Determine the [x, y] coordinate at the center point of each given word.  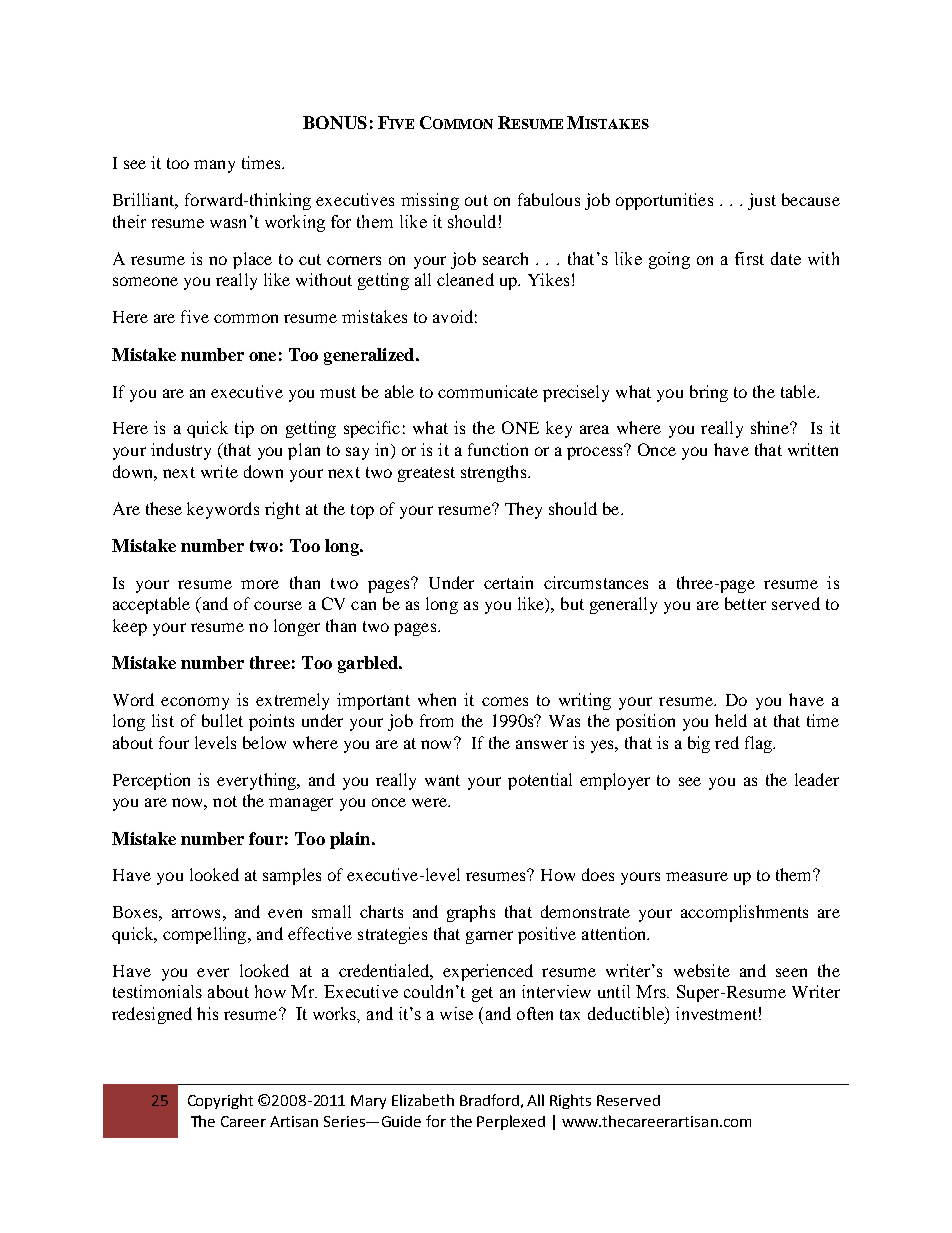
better [745, 603]
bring [709, 393]
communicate [488, 391]
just [762, 201]
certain [508, 582]
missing [430, 201]
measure [697, 876]
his [207, 1013]
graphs [471, 913]
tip [244, 429]
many [214, 166]
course [278, 605]
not [225, 801]
